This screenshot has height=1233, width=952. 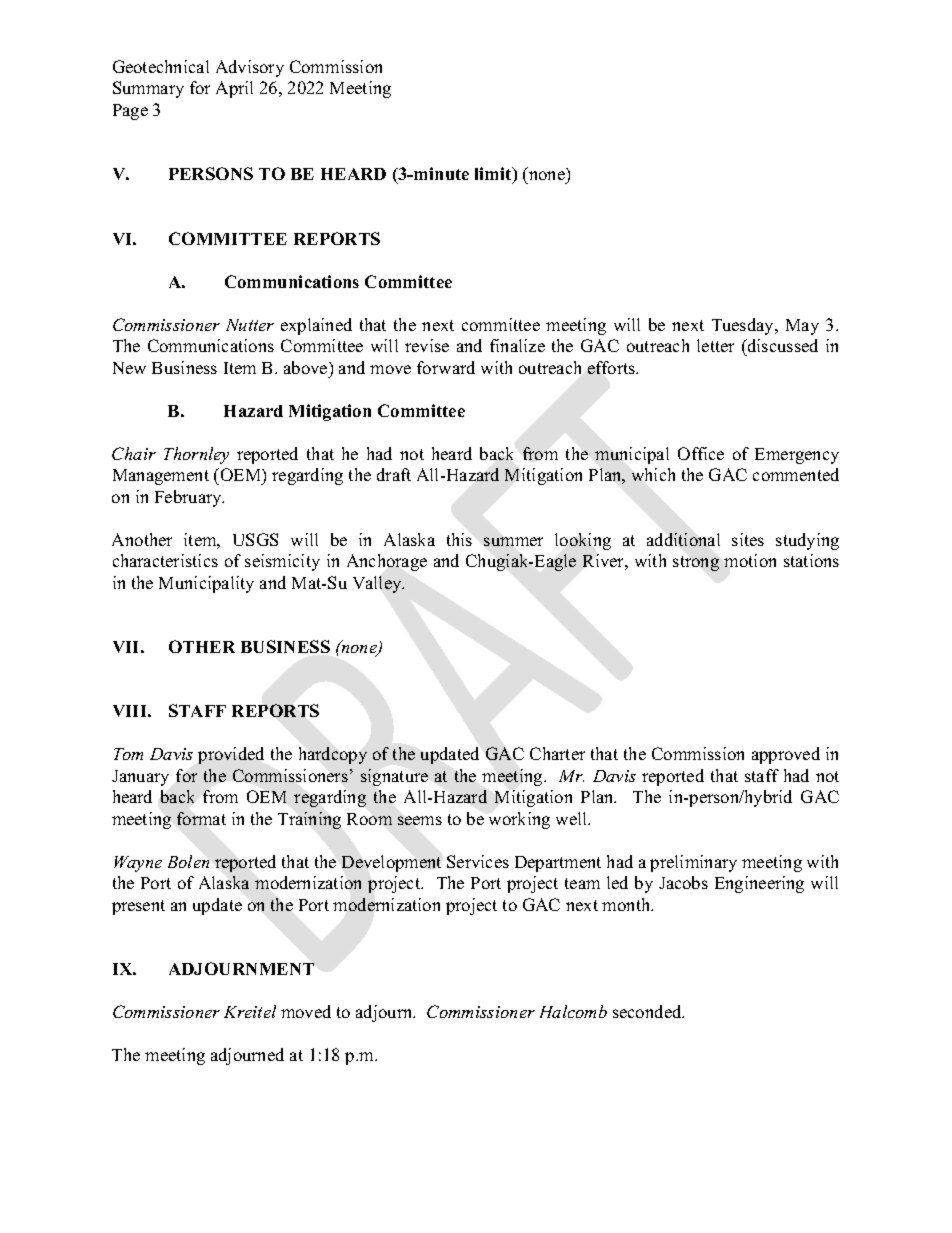 I want to click on signature, so click(x=394, y=777).
